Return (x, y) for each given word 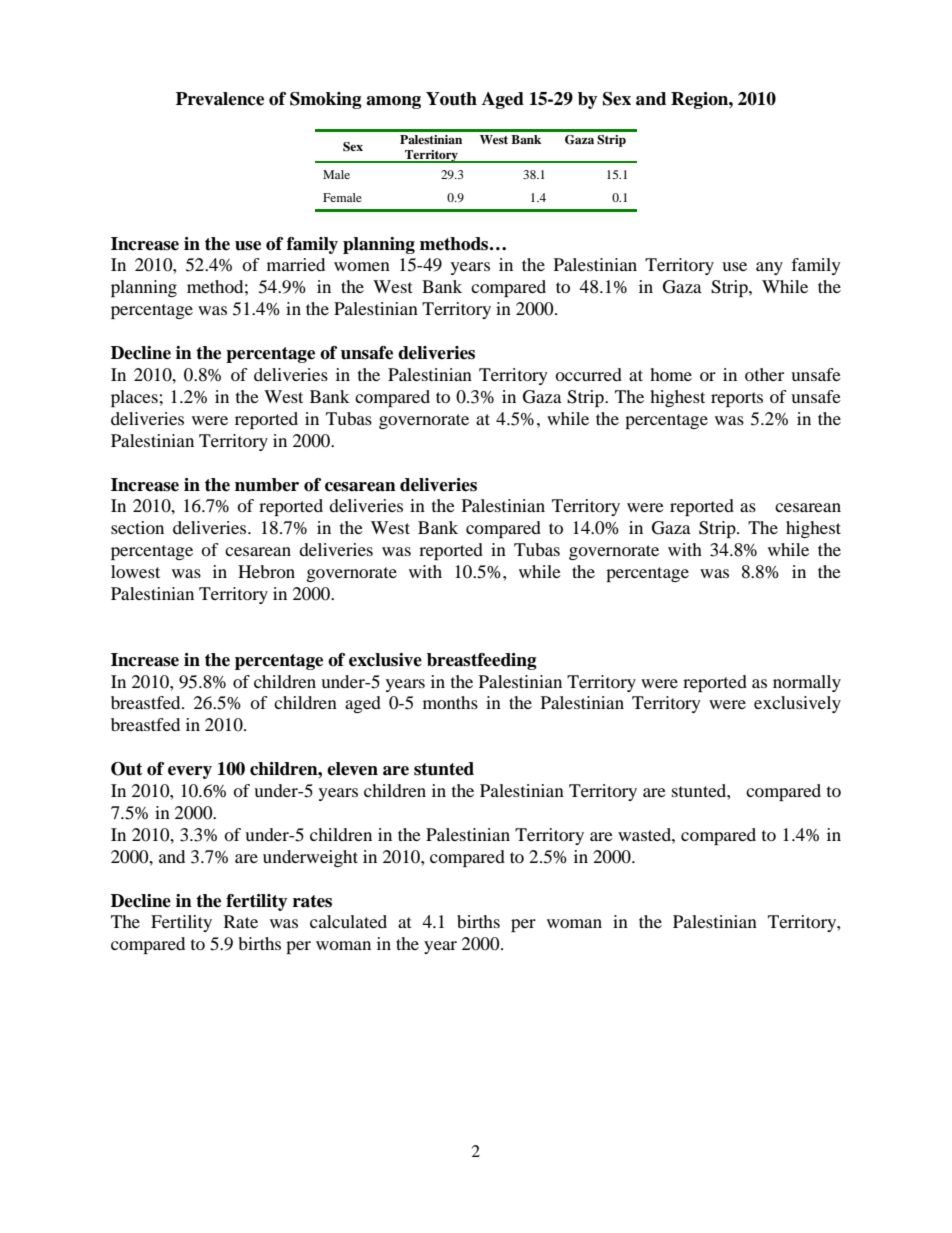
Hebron (266, 571)
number (267, 485)
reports (737, 399)
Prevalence (220, 99)
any (769, 268)
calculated (348, 921)
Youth (451, 99)
